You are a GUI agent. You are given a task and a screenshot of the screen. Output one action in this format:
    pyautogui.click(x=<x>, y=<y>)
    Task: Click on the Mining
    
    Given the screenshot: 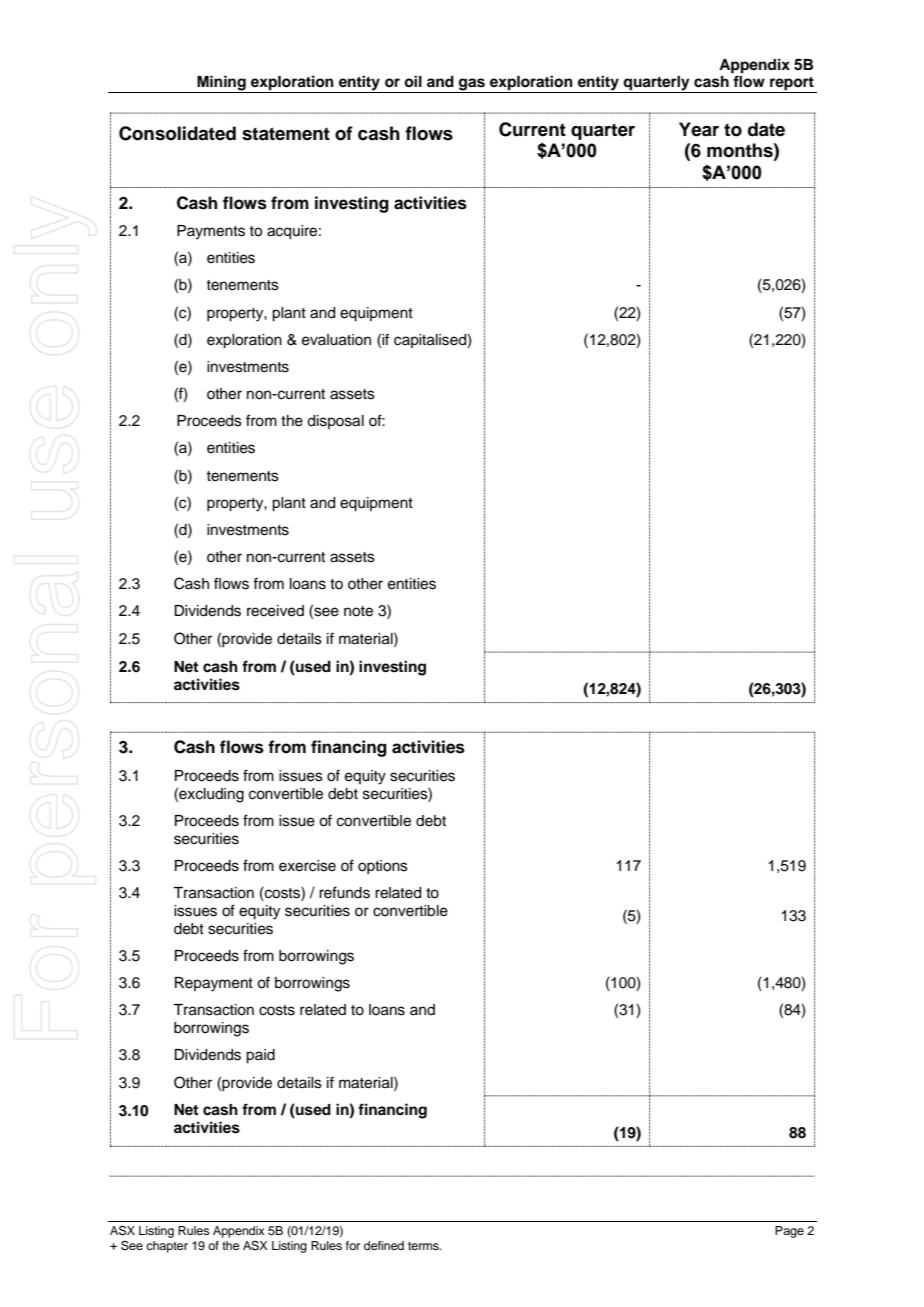 What is the action you would take?
    pyautogui.click(x=221, y=84)
